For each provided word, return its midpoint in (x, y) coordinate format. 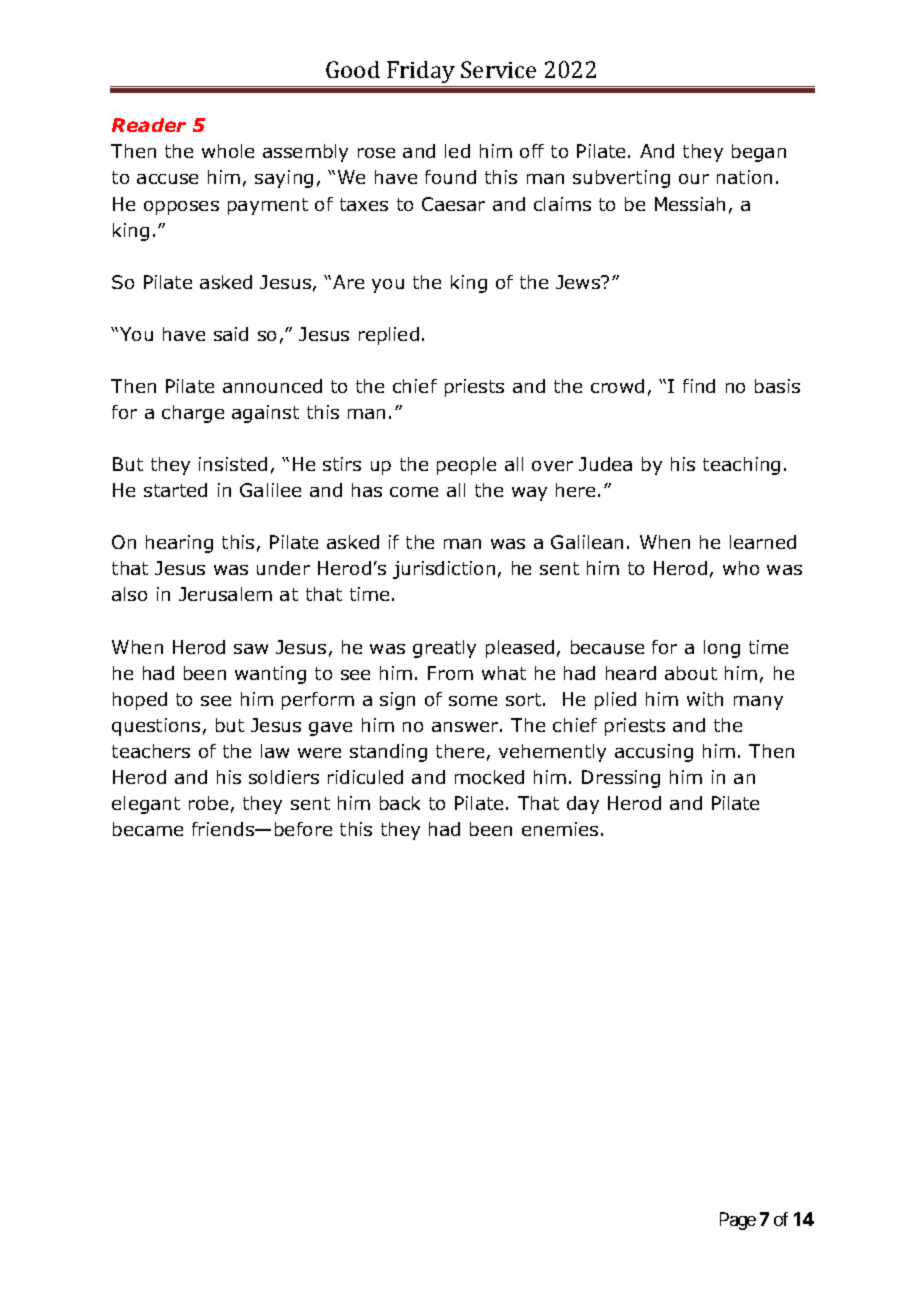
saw (251, 649)
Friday (421, 72)
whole (228, 151)
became (148, 829)
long (722, 649)
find (699, 386)
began (759, 153)
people (466, 466)
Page (738, 1221)
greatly (444, 649)
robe (208, 803)
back (400, 803)
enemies (560, 829)
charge (193, 414)
